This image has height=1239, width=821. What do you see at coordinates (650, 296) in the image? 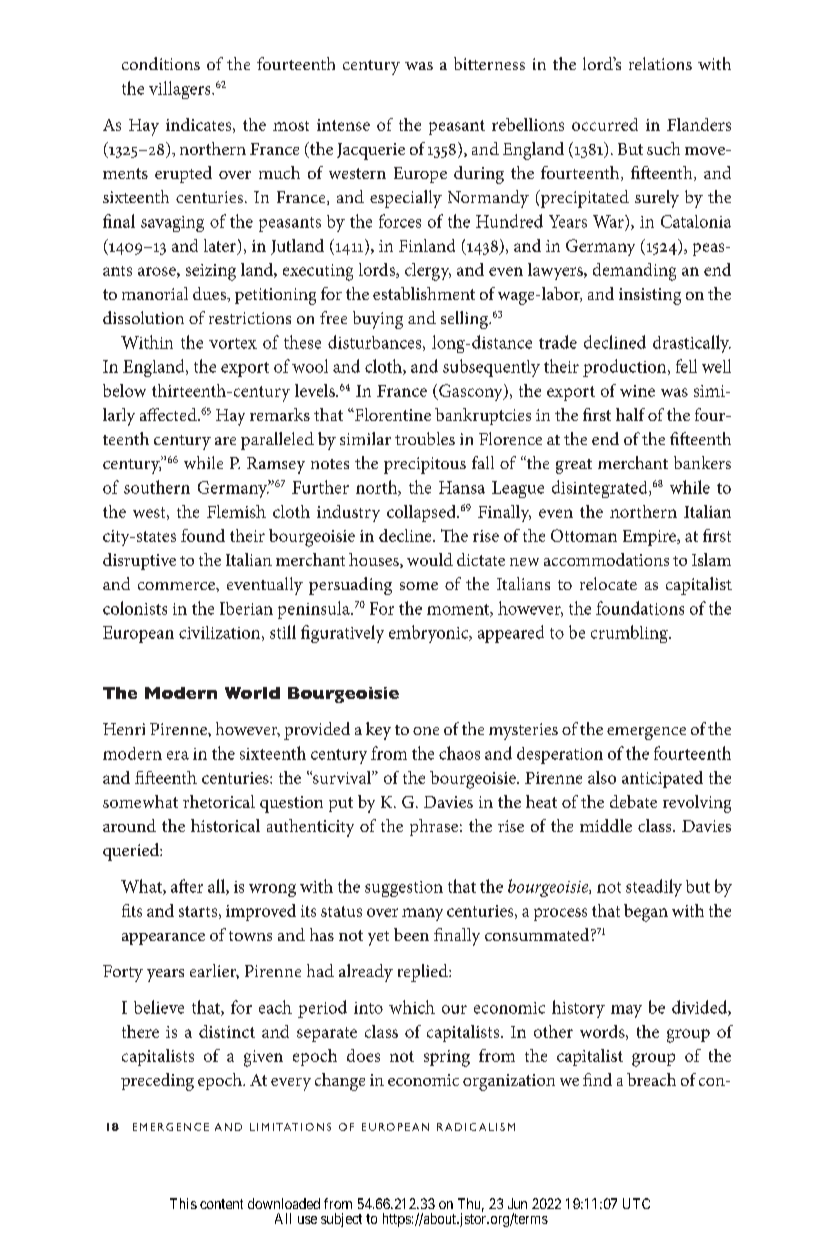
I see `insisting` at bounding box center [650, 296].
